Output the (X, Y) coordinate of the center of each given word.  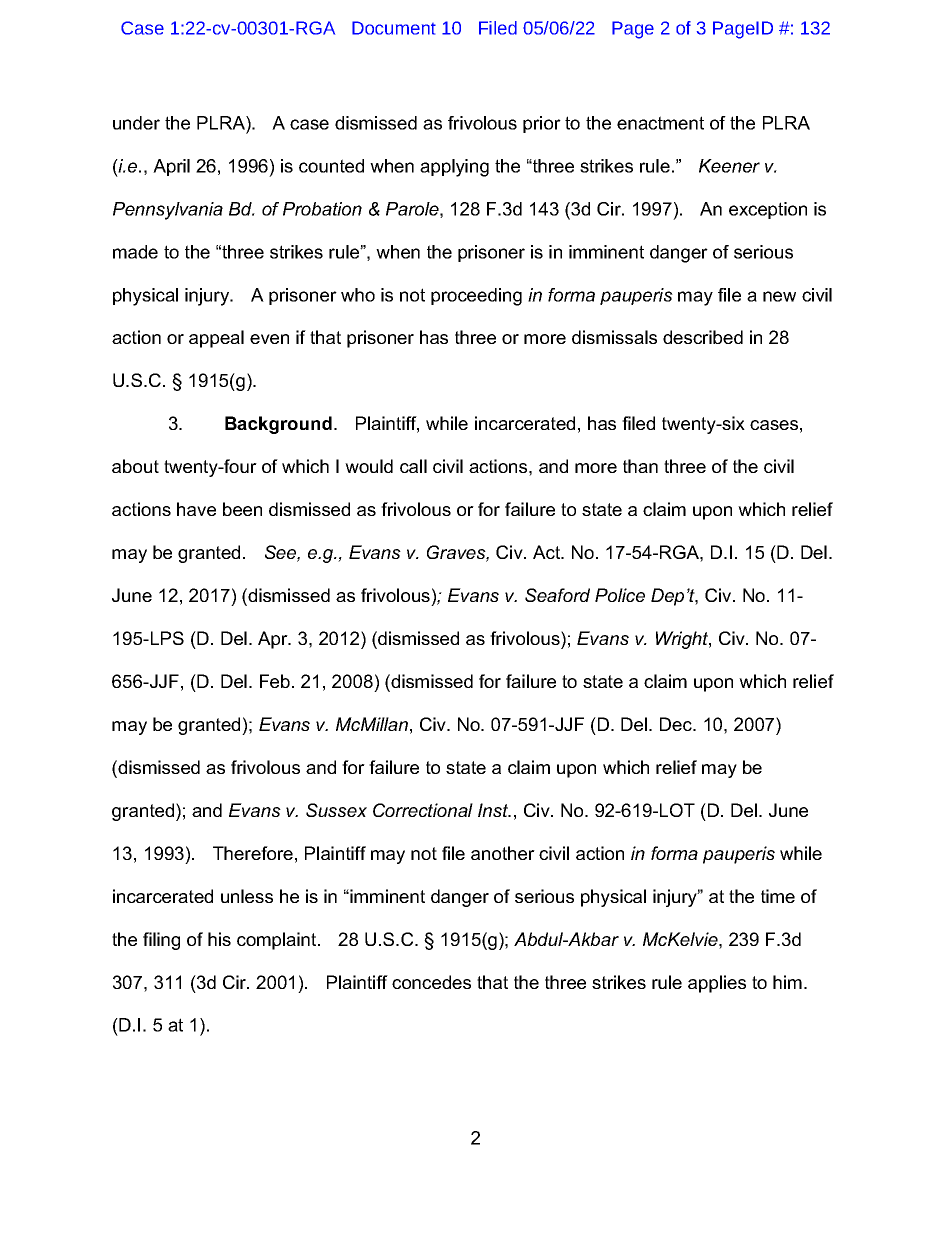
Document (394, 28)
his (219, 939)
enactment (660, 123)
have (196, 509)
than (640, 466)
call (413, 466)
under (136, 123)
